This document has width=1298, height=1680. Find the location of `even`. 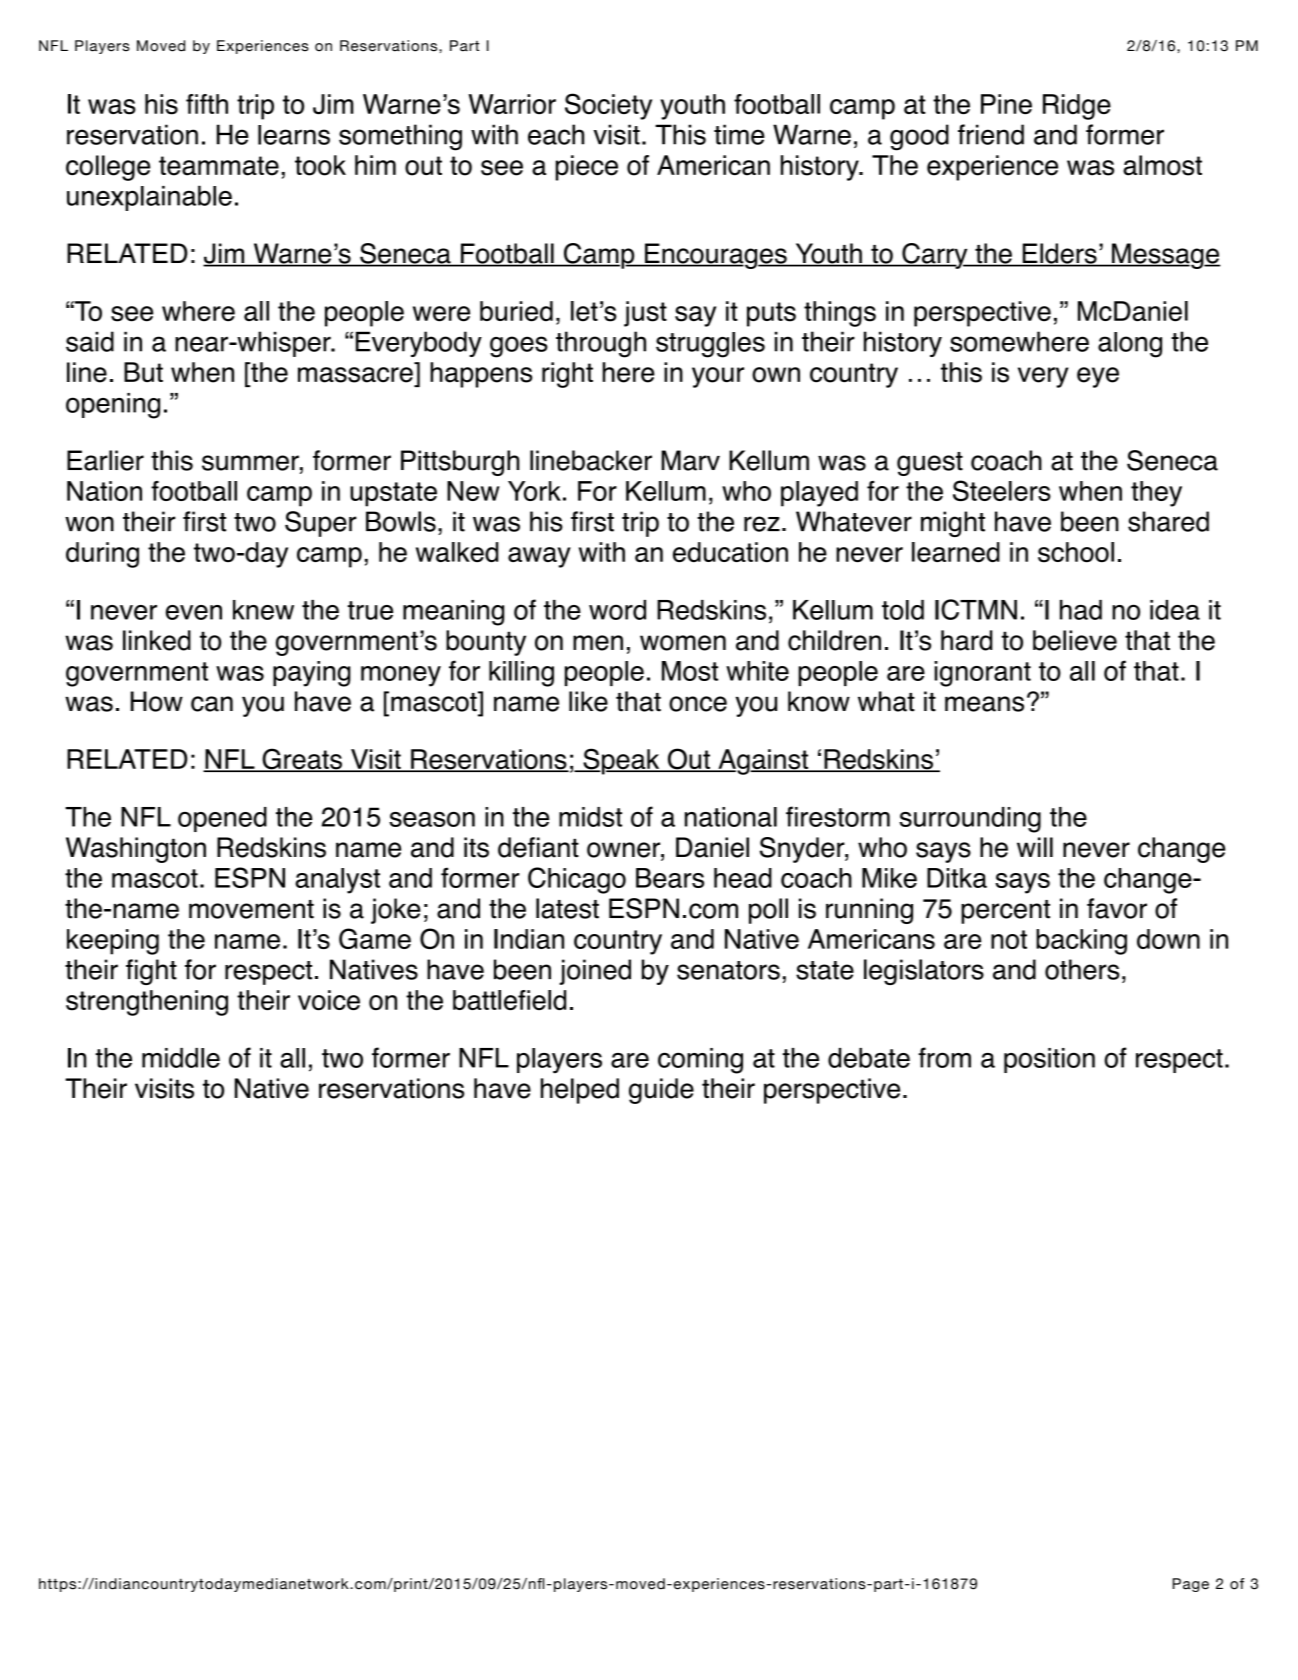

even is located at coordinates (194, 612).
